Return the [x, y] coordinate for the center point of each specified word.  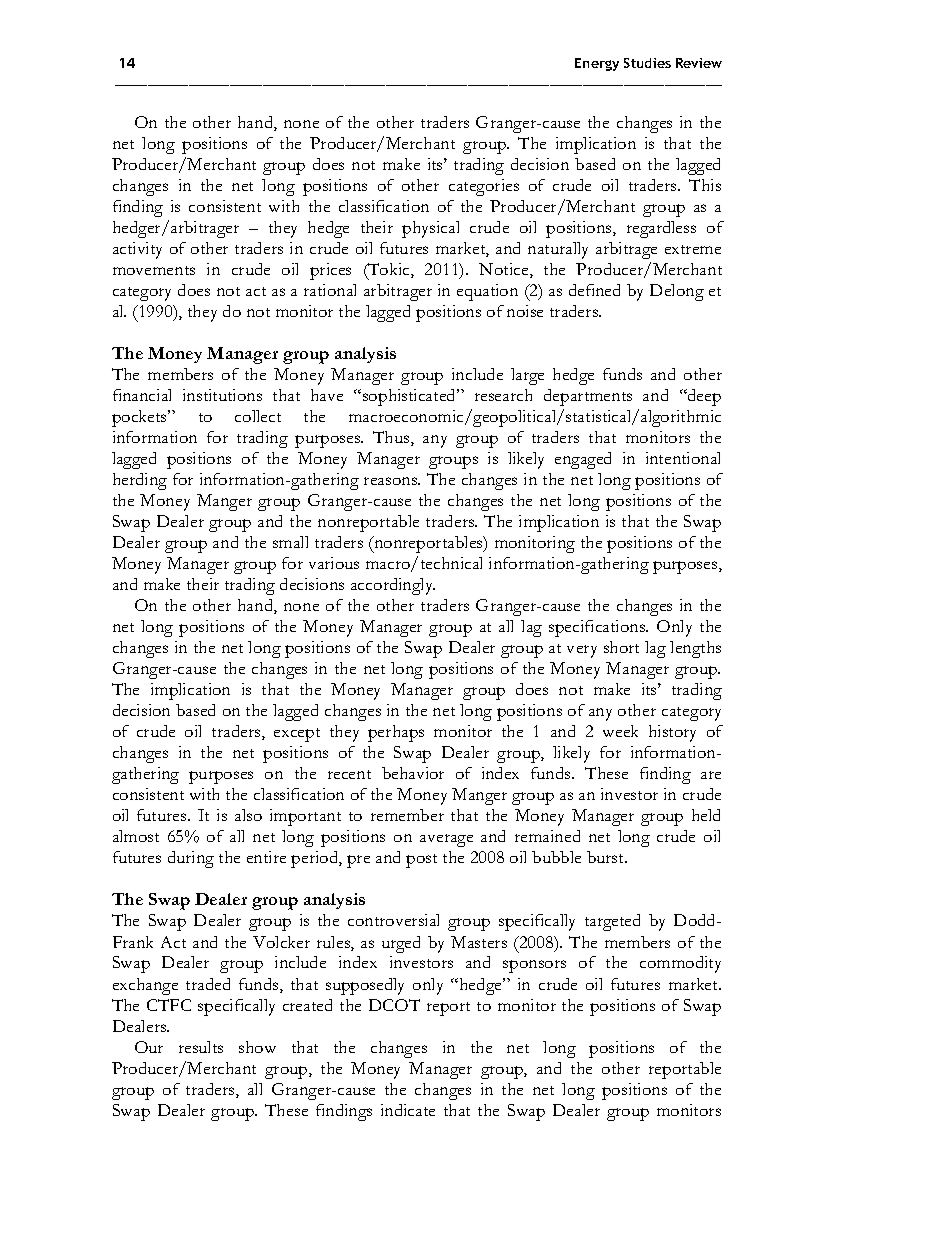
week [620, 731]
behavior [413, 773]
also [248, 815]
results [201, 1047]
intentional [683, 458]
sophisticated [410, 397]
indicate [408, 1110]
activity [137, 250]
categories [484, 187]
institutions [222, 395]
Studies [647, 63]
